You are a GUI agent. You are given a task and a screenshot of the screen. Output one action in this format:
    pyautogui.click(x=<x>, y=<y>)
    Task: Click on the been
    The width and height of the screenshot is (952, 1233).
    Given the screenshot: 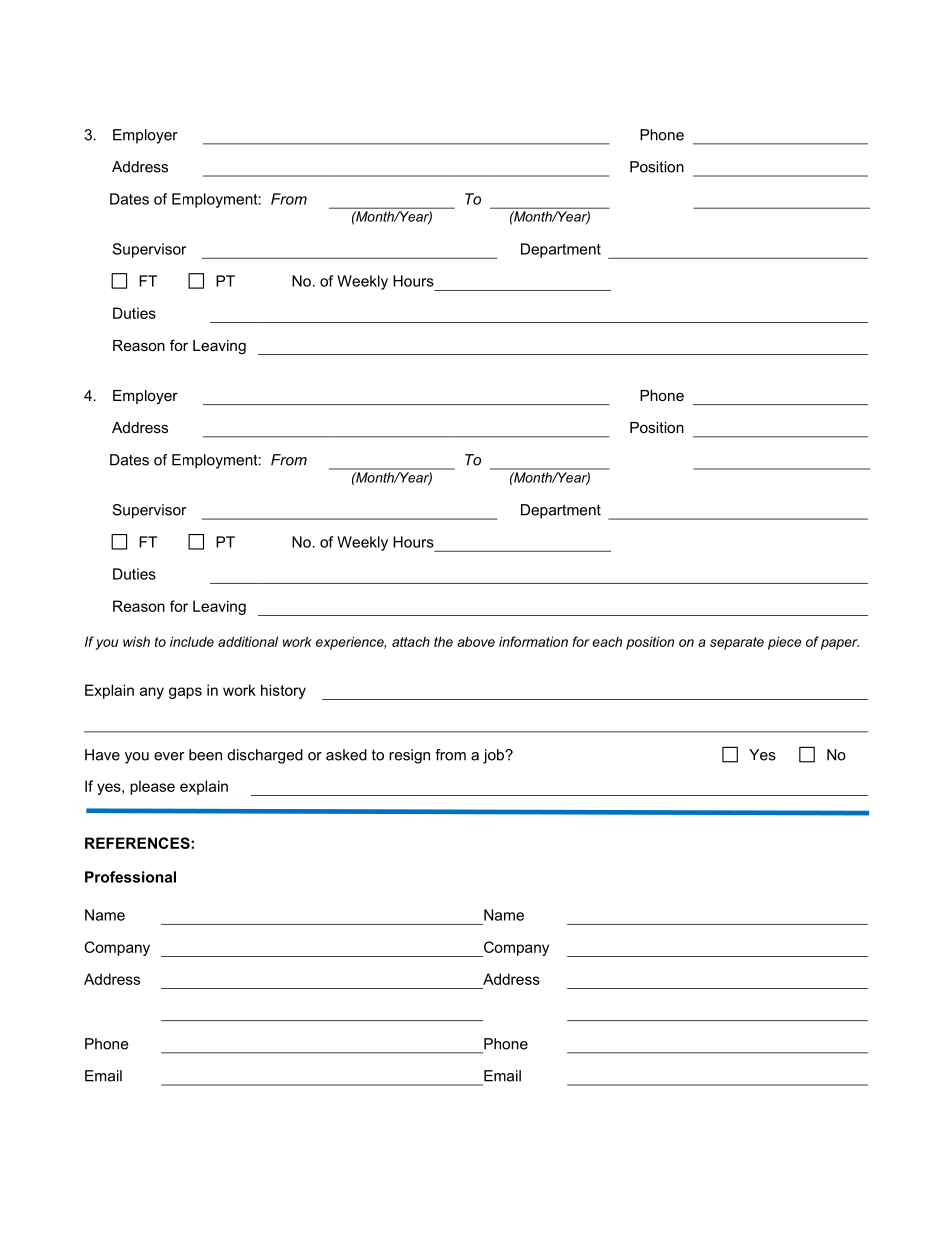 What is the action you would take?
    pyautogui.click(x=205, y=755)
